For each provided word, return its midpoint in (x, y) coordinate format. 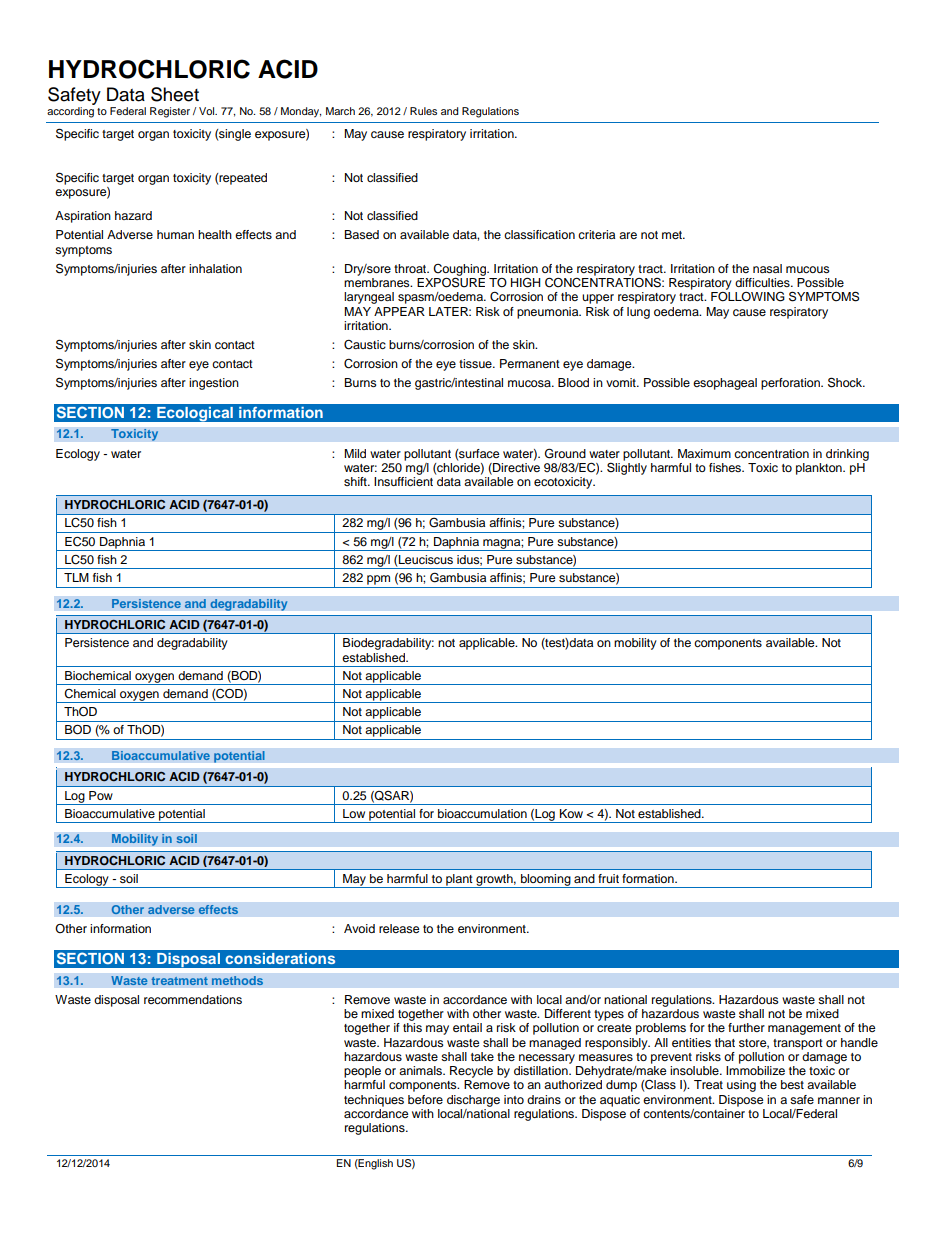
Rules (423, 111)
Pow (101, 795)
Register (170, 112)
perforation (791, 384)
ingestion (214, 384)
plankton (820, 469)
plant (459, 881)
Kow (571, 813)
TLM (76, 577)
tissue (476, 363)
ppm (378, 580)
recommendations (193, 999)
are (628, 235)
